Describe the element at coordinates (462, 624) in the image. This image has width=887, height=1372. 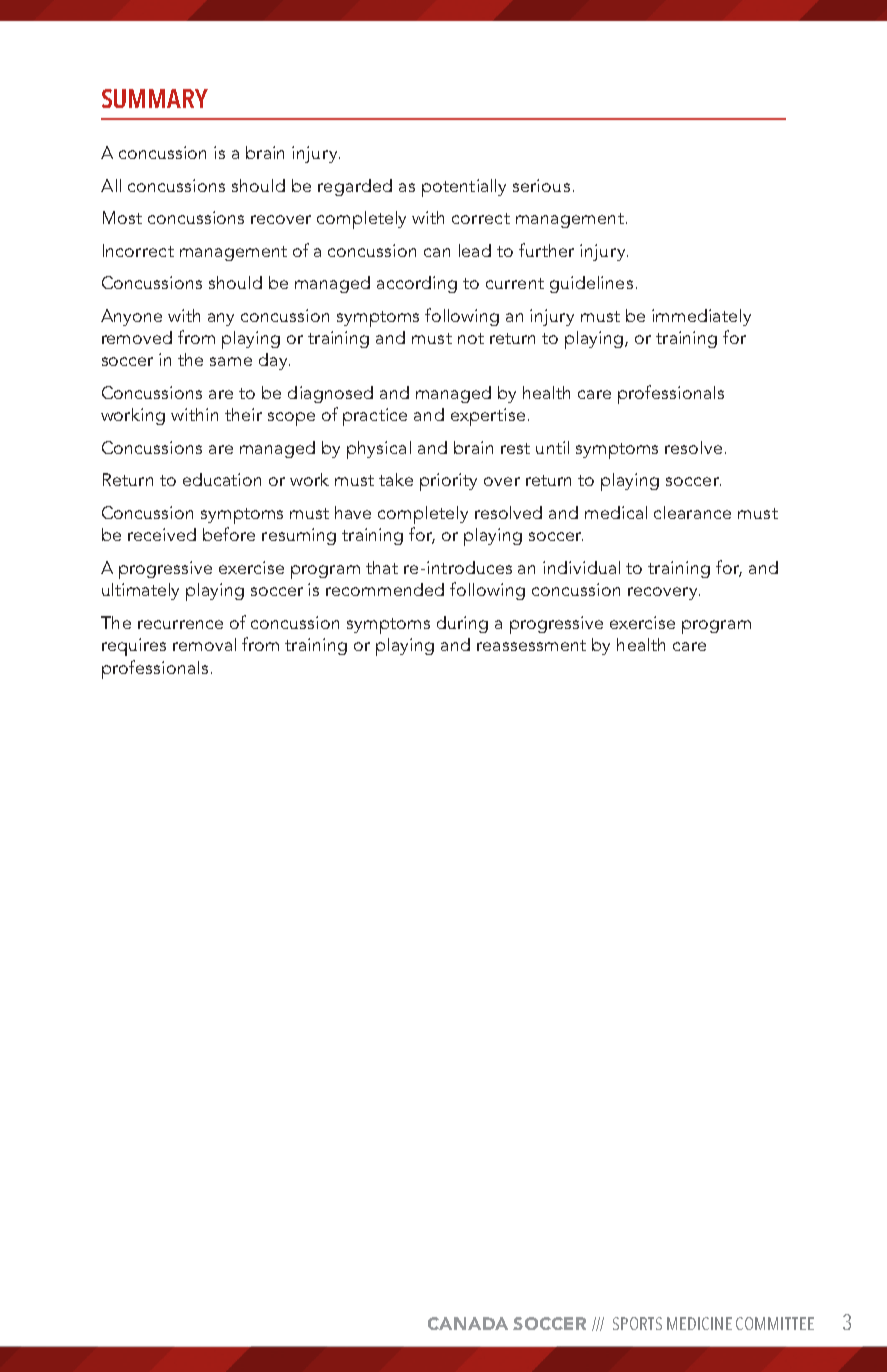
I see `during` at that location.
